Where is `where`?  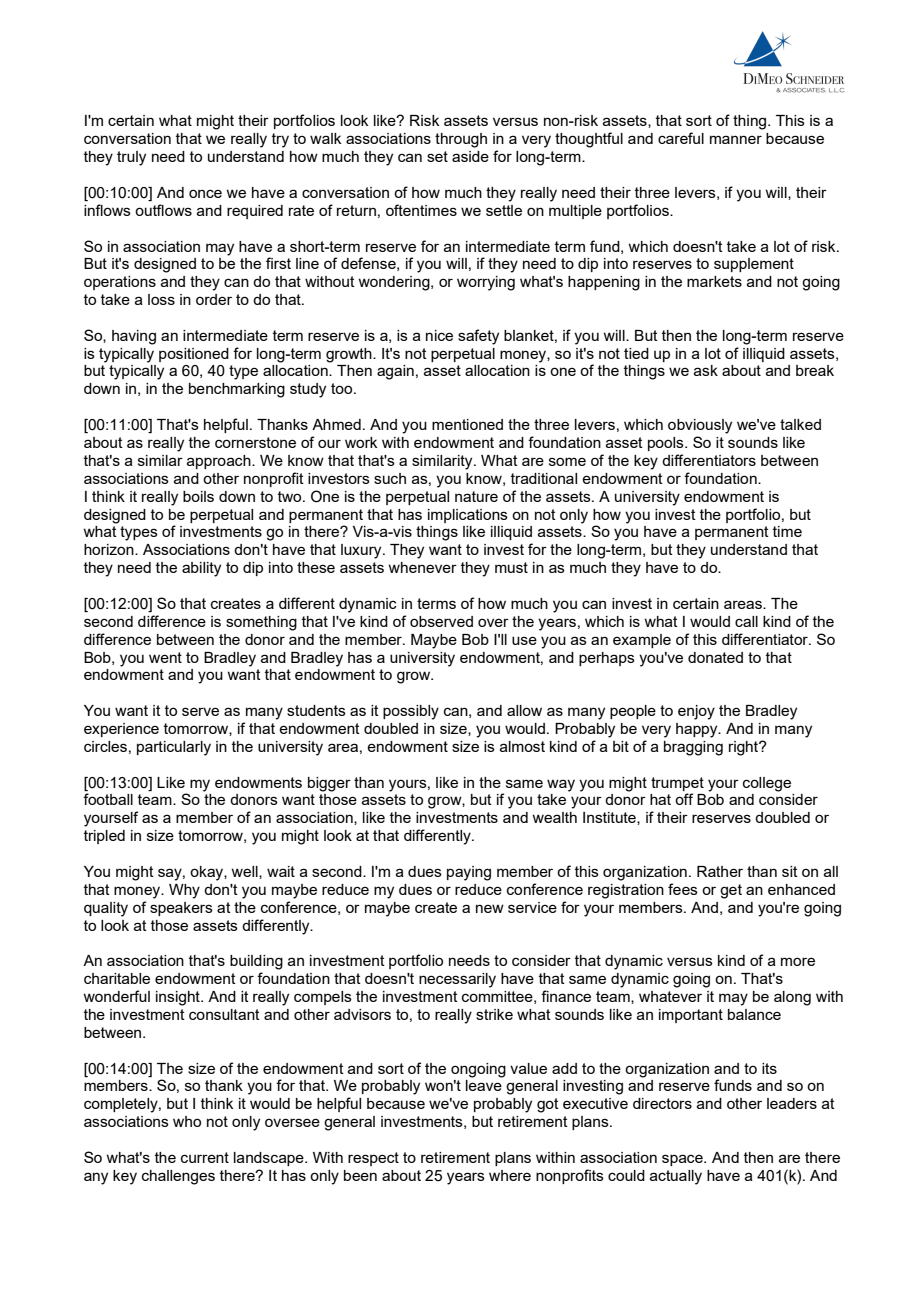
where is located at coordinates (510, 1175).
